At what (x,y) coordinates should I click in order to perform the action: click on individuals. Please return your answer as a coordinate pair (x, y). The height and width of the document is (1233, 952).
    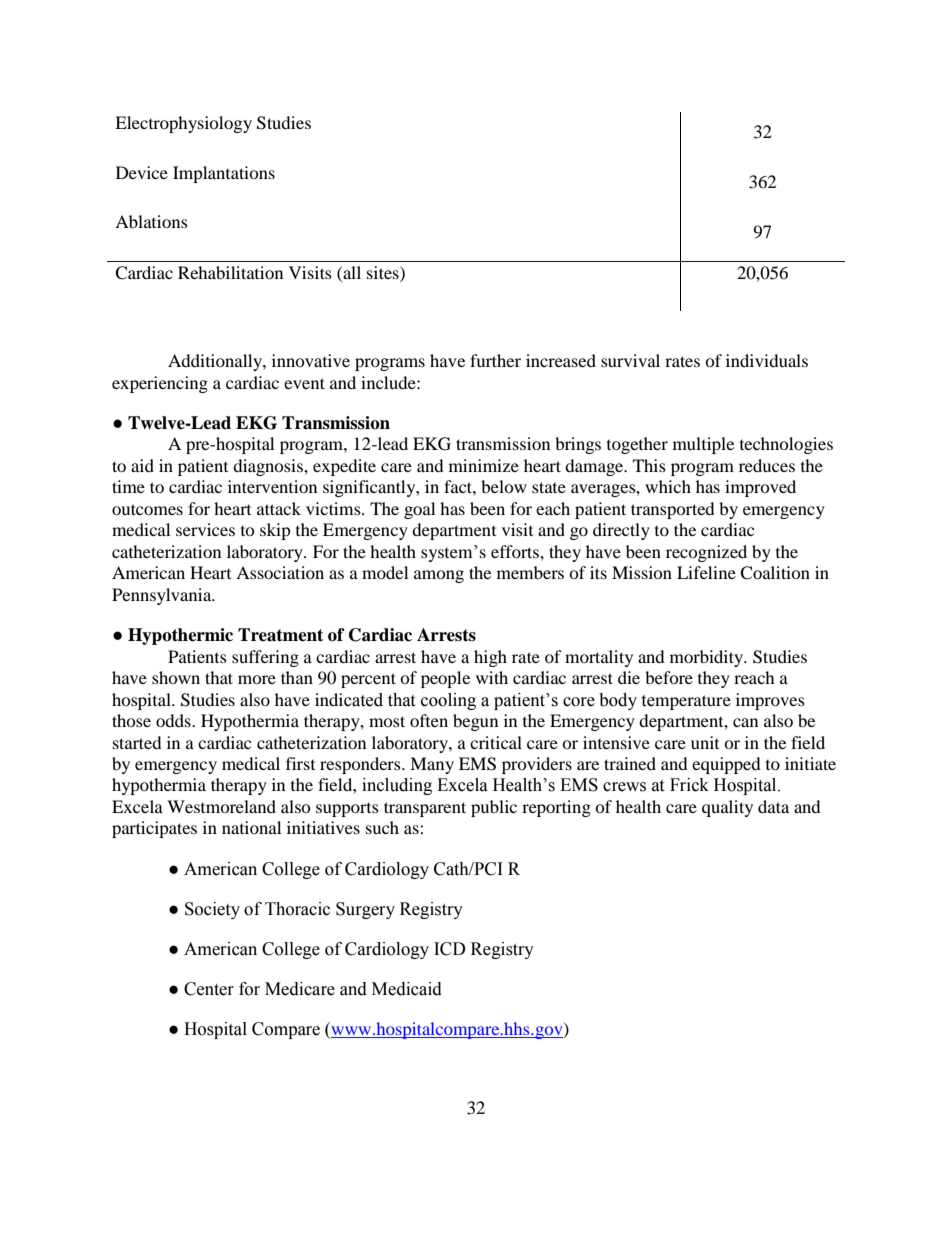
    Looking at the image, I should click on (767, 360).
